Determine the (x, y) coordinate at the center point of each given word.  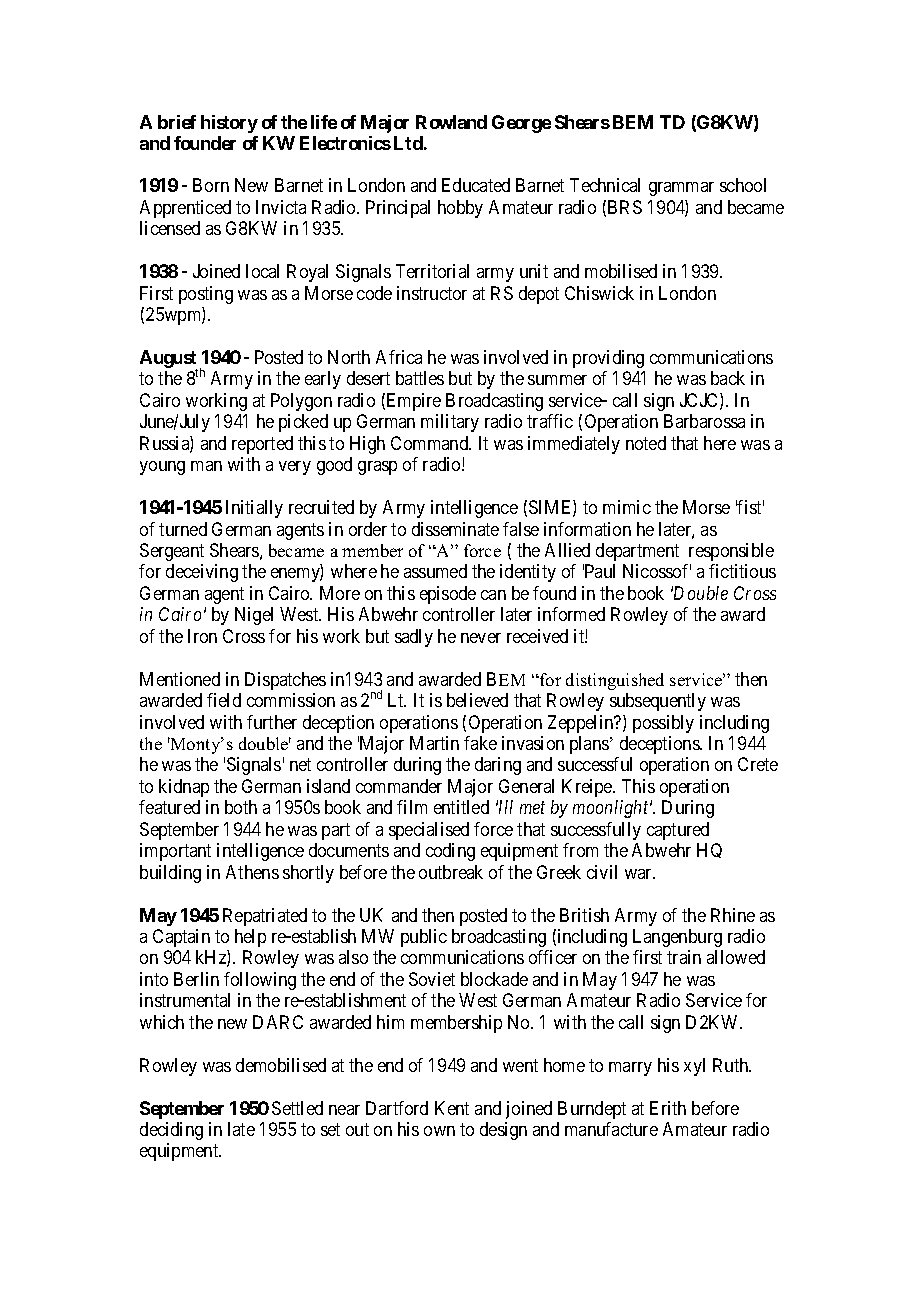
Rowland (451, 122)
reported (262, 445)
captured (678, 831)
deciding (171, 1131)
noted (646, 443)
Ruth (732, 1065)
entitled (461, 807)
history (229, 124)
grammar (681, 189)
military (450, 423)
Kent (452, 1108)
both (241, 807)
